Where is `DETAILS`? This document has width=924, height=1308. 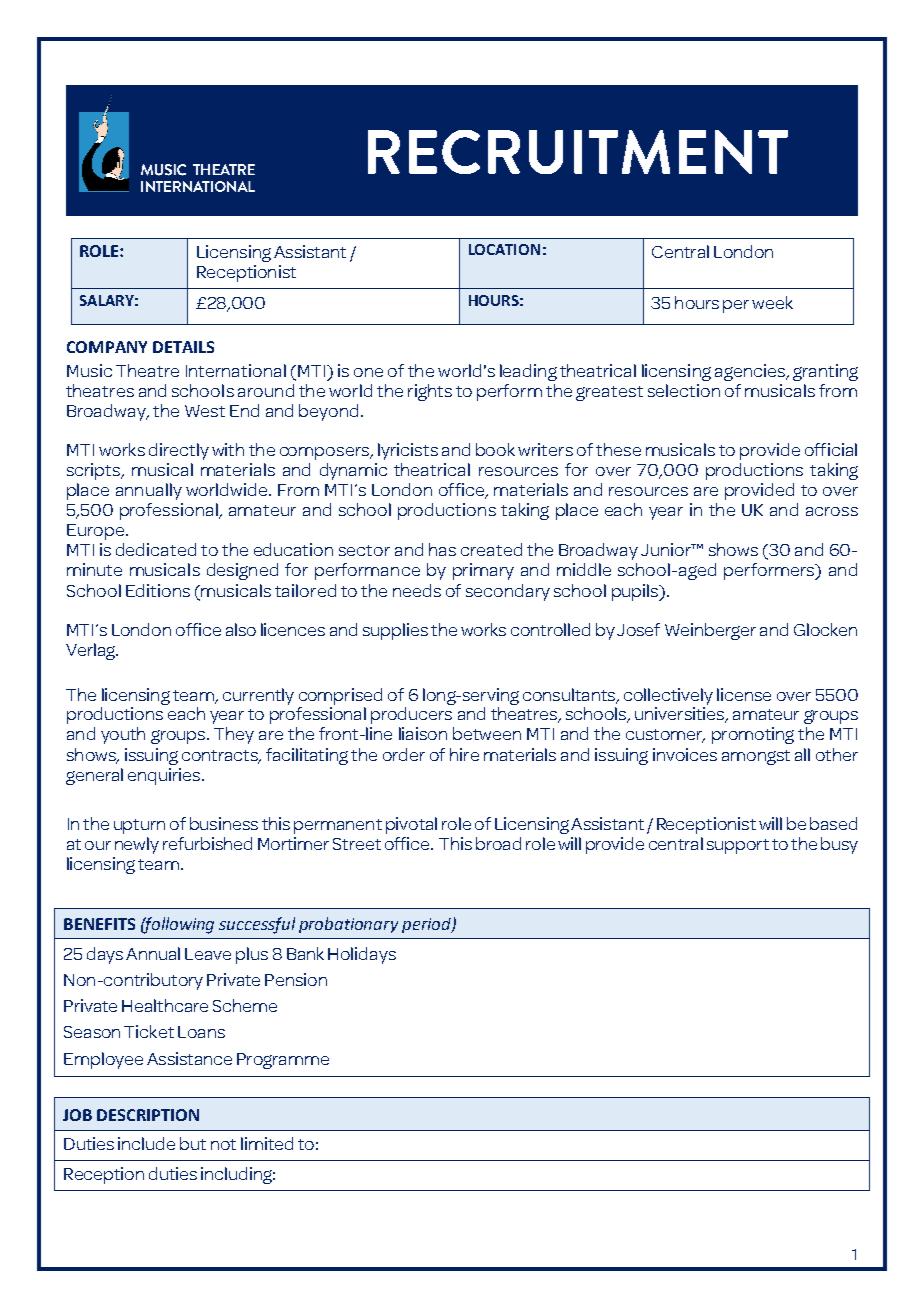
DETAILS is located at coordinates (183, 347).
